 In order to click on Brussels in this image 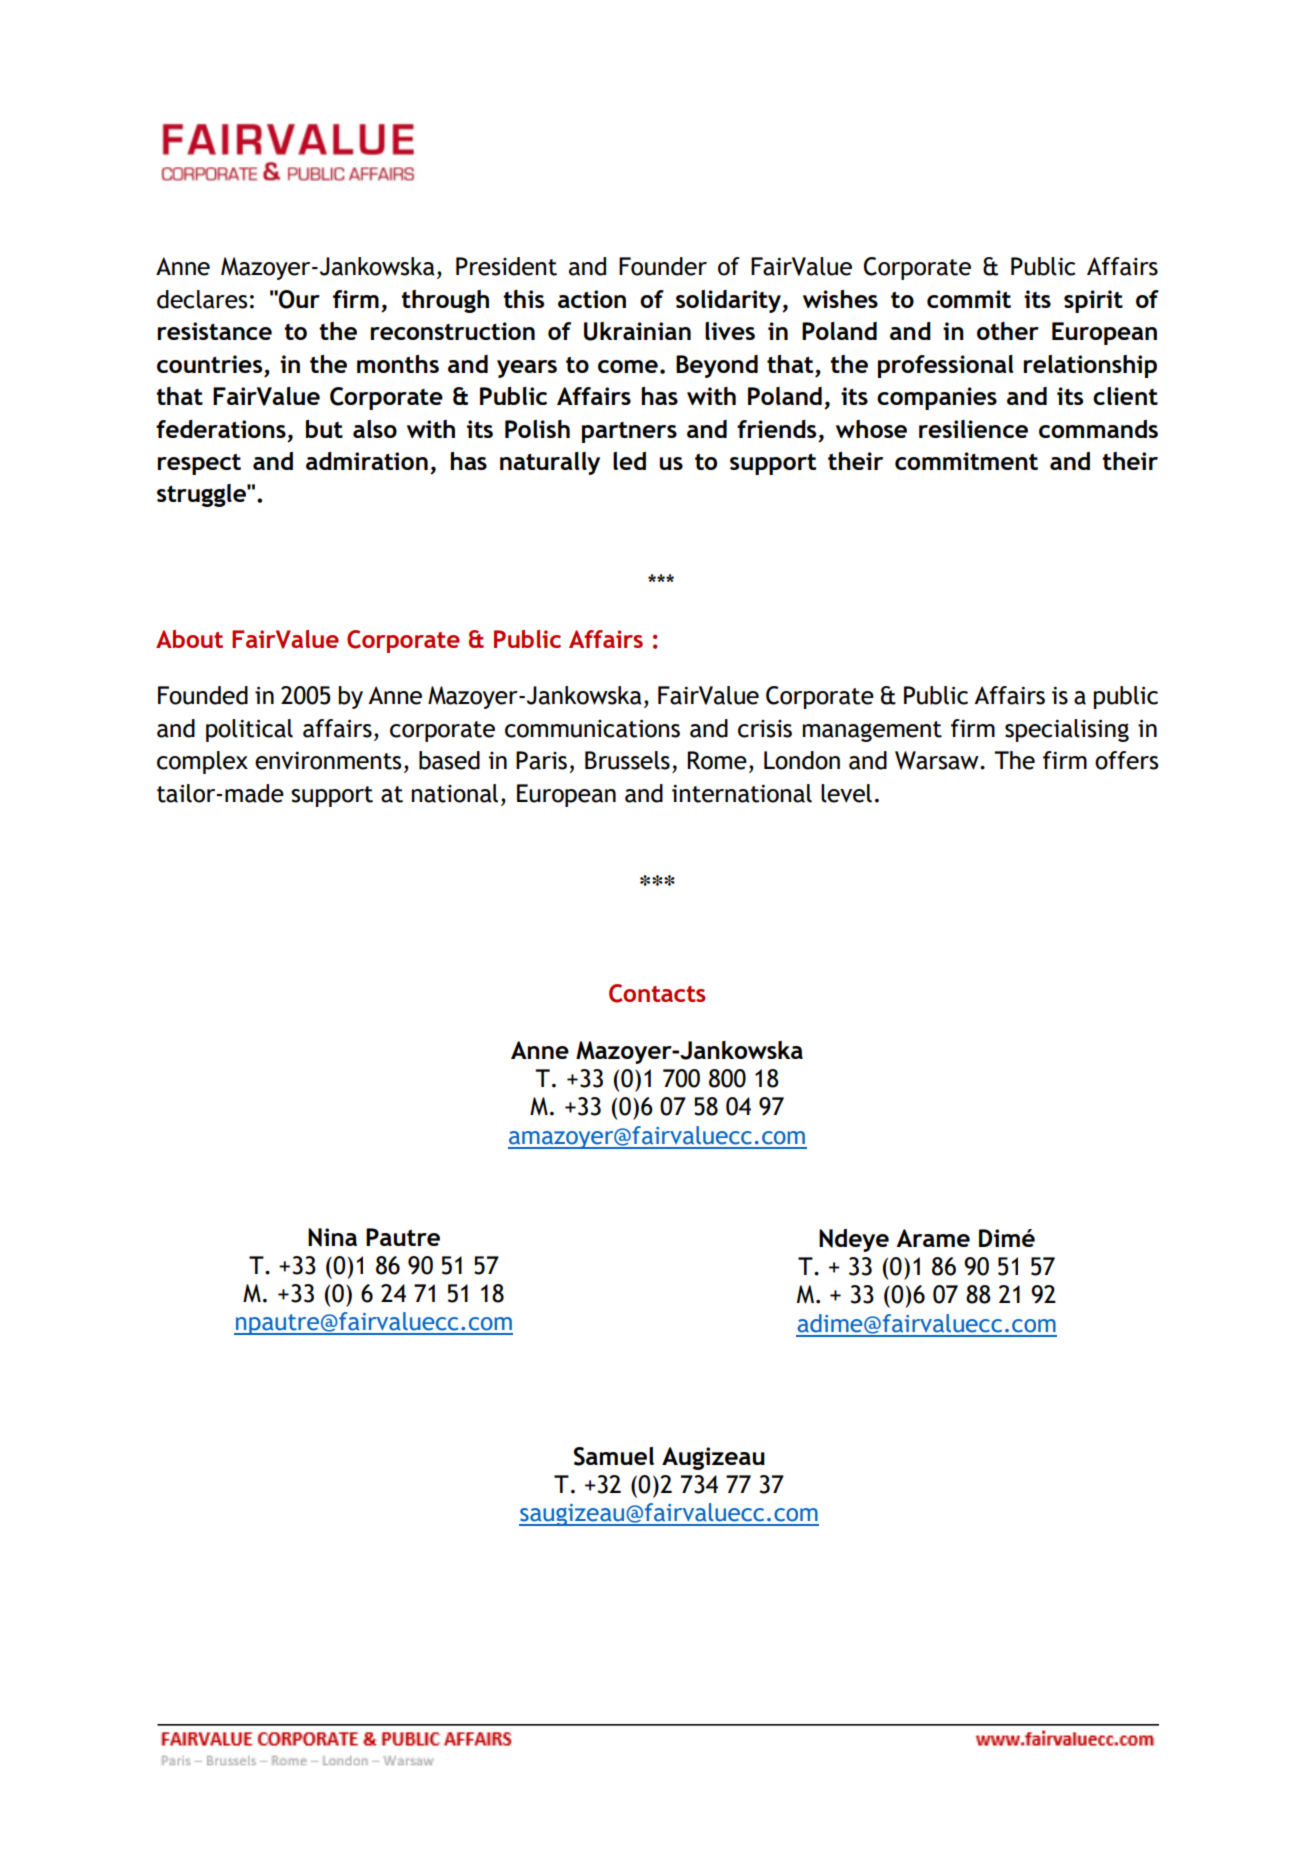, I will do `click(627, 760)`.
